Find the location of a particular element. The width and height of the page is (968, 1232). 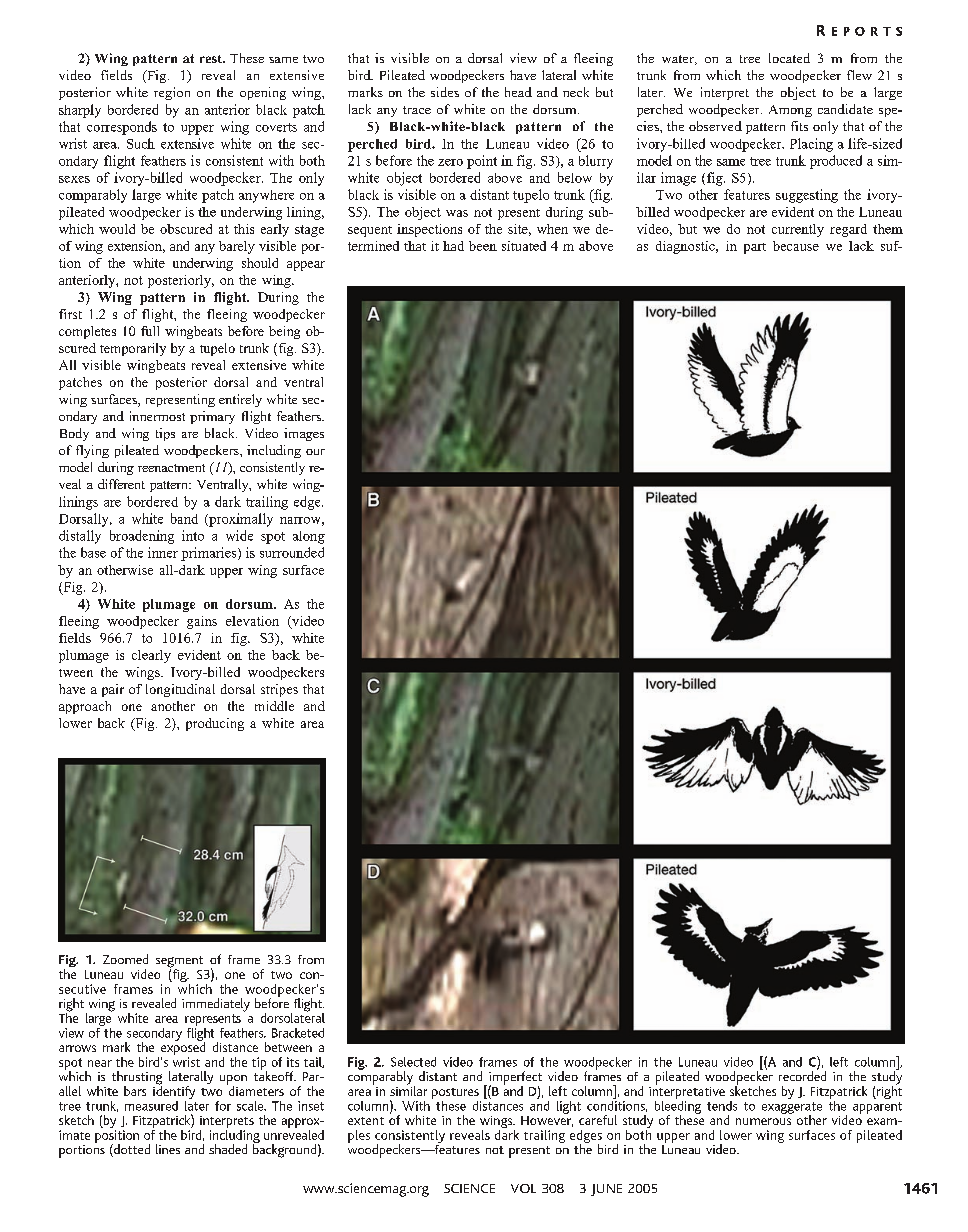

region is located at coordinates (172, 93).
